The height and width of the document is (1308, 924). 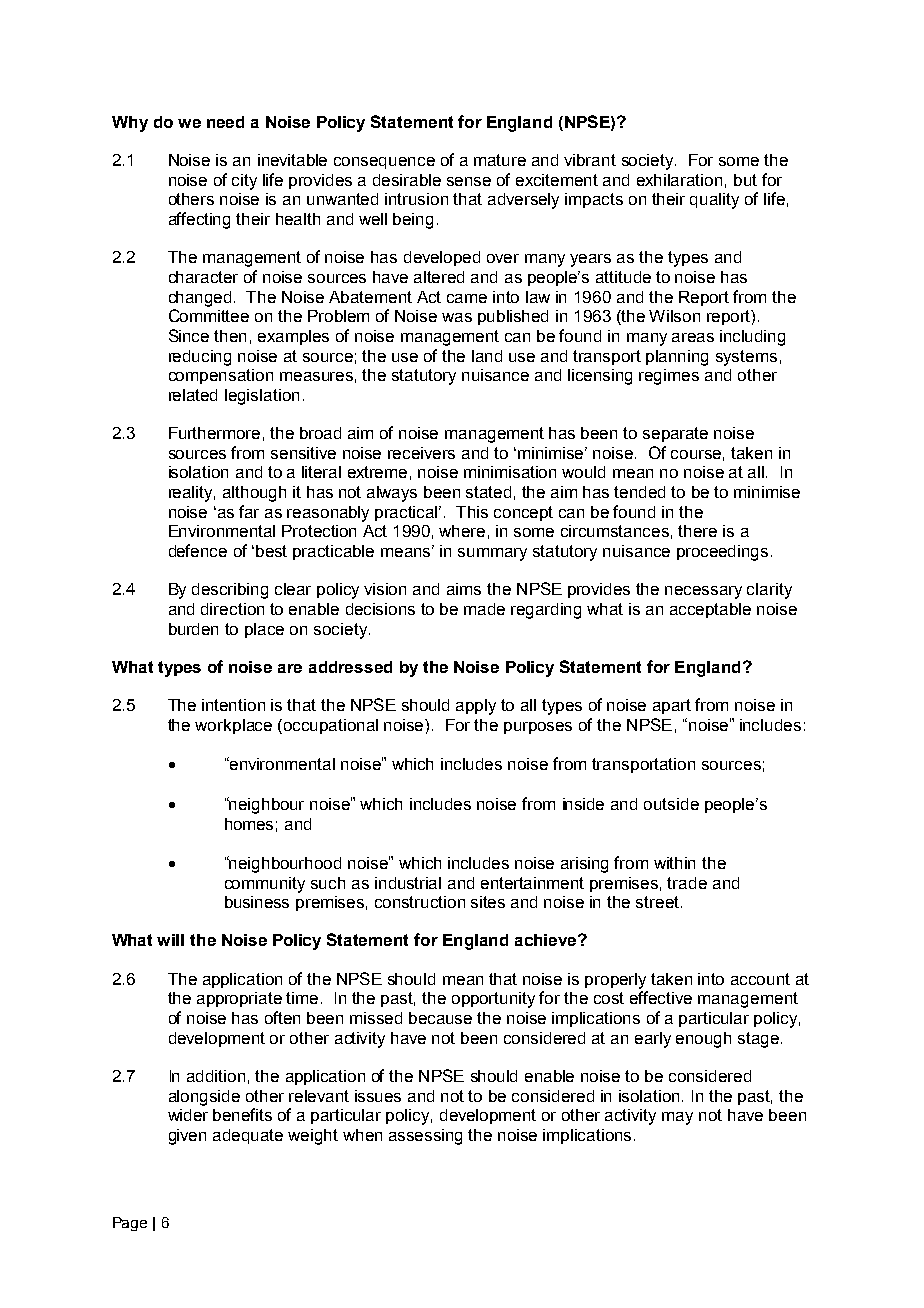 I want to click on there, so click(x=697, y=531).
